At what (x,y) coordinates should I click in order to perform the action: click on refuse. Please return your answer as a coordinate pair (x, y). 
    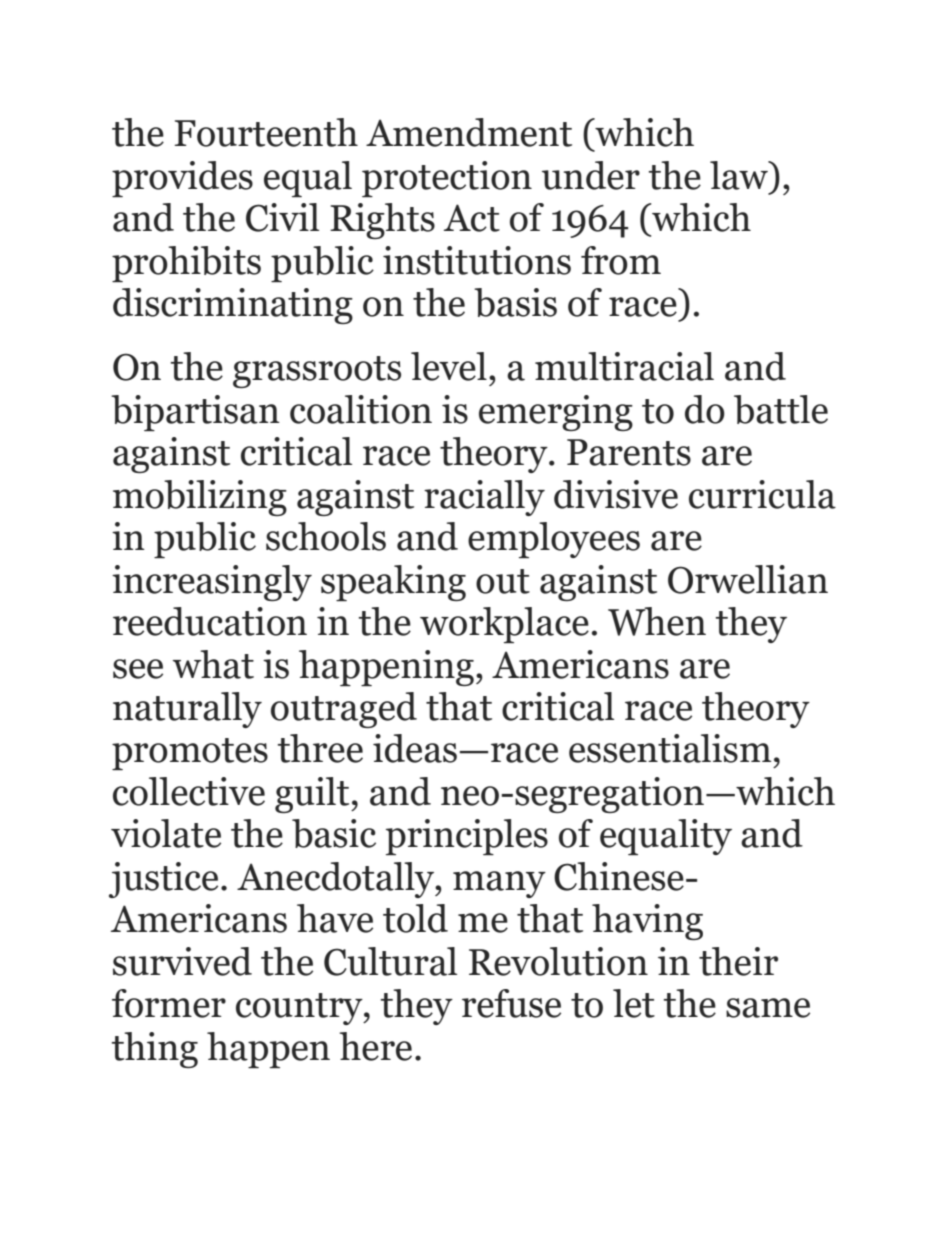
    Looking at the image, I should click on (511, 1003).
